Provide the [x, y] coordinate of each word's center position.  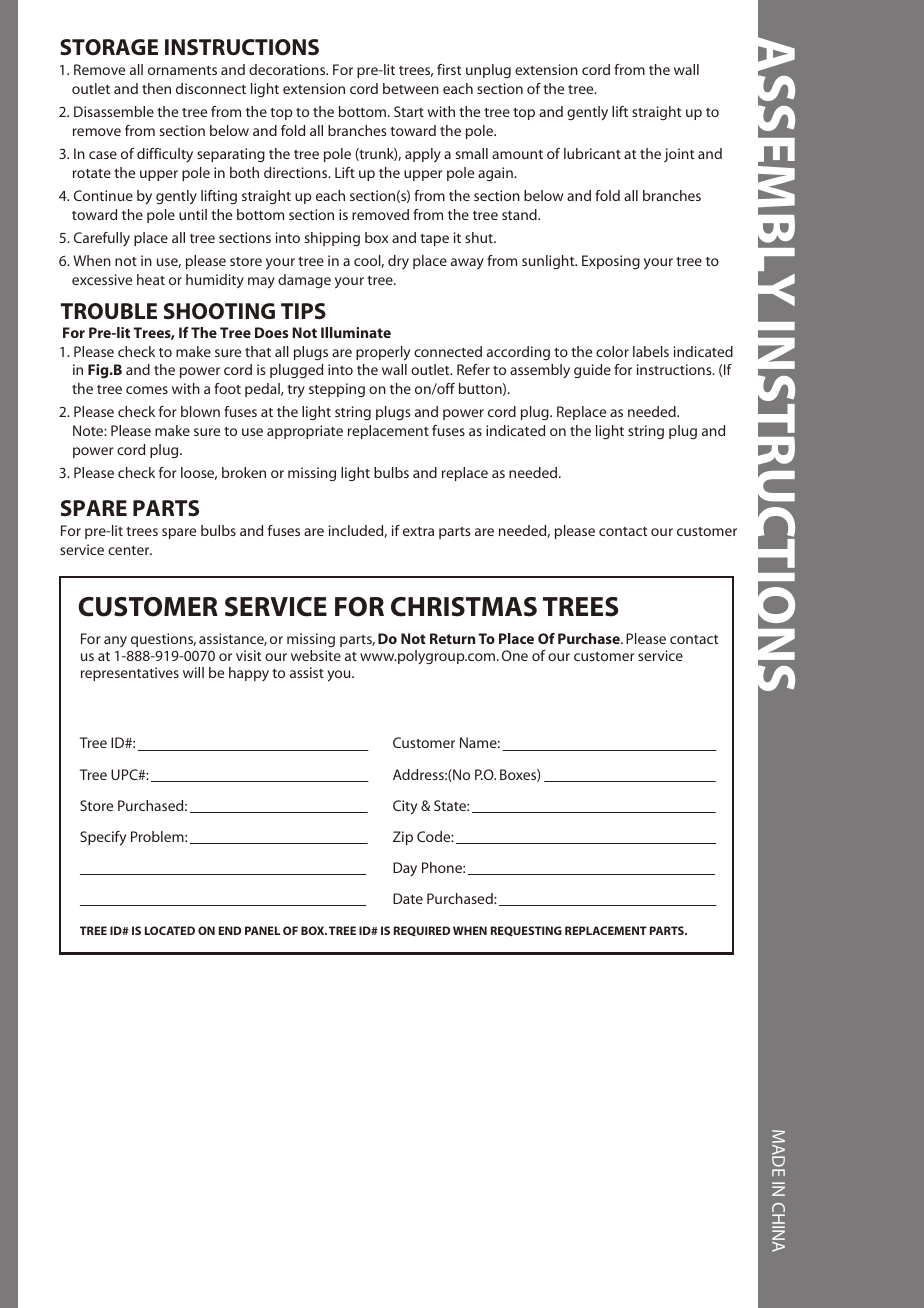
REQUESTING [526, 931]
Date [408, 898]
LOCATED [170, 930]
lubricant [592, 153]
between [411, 88]
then [156, 88]
